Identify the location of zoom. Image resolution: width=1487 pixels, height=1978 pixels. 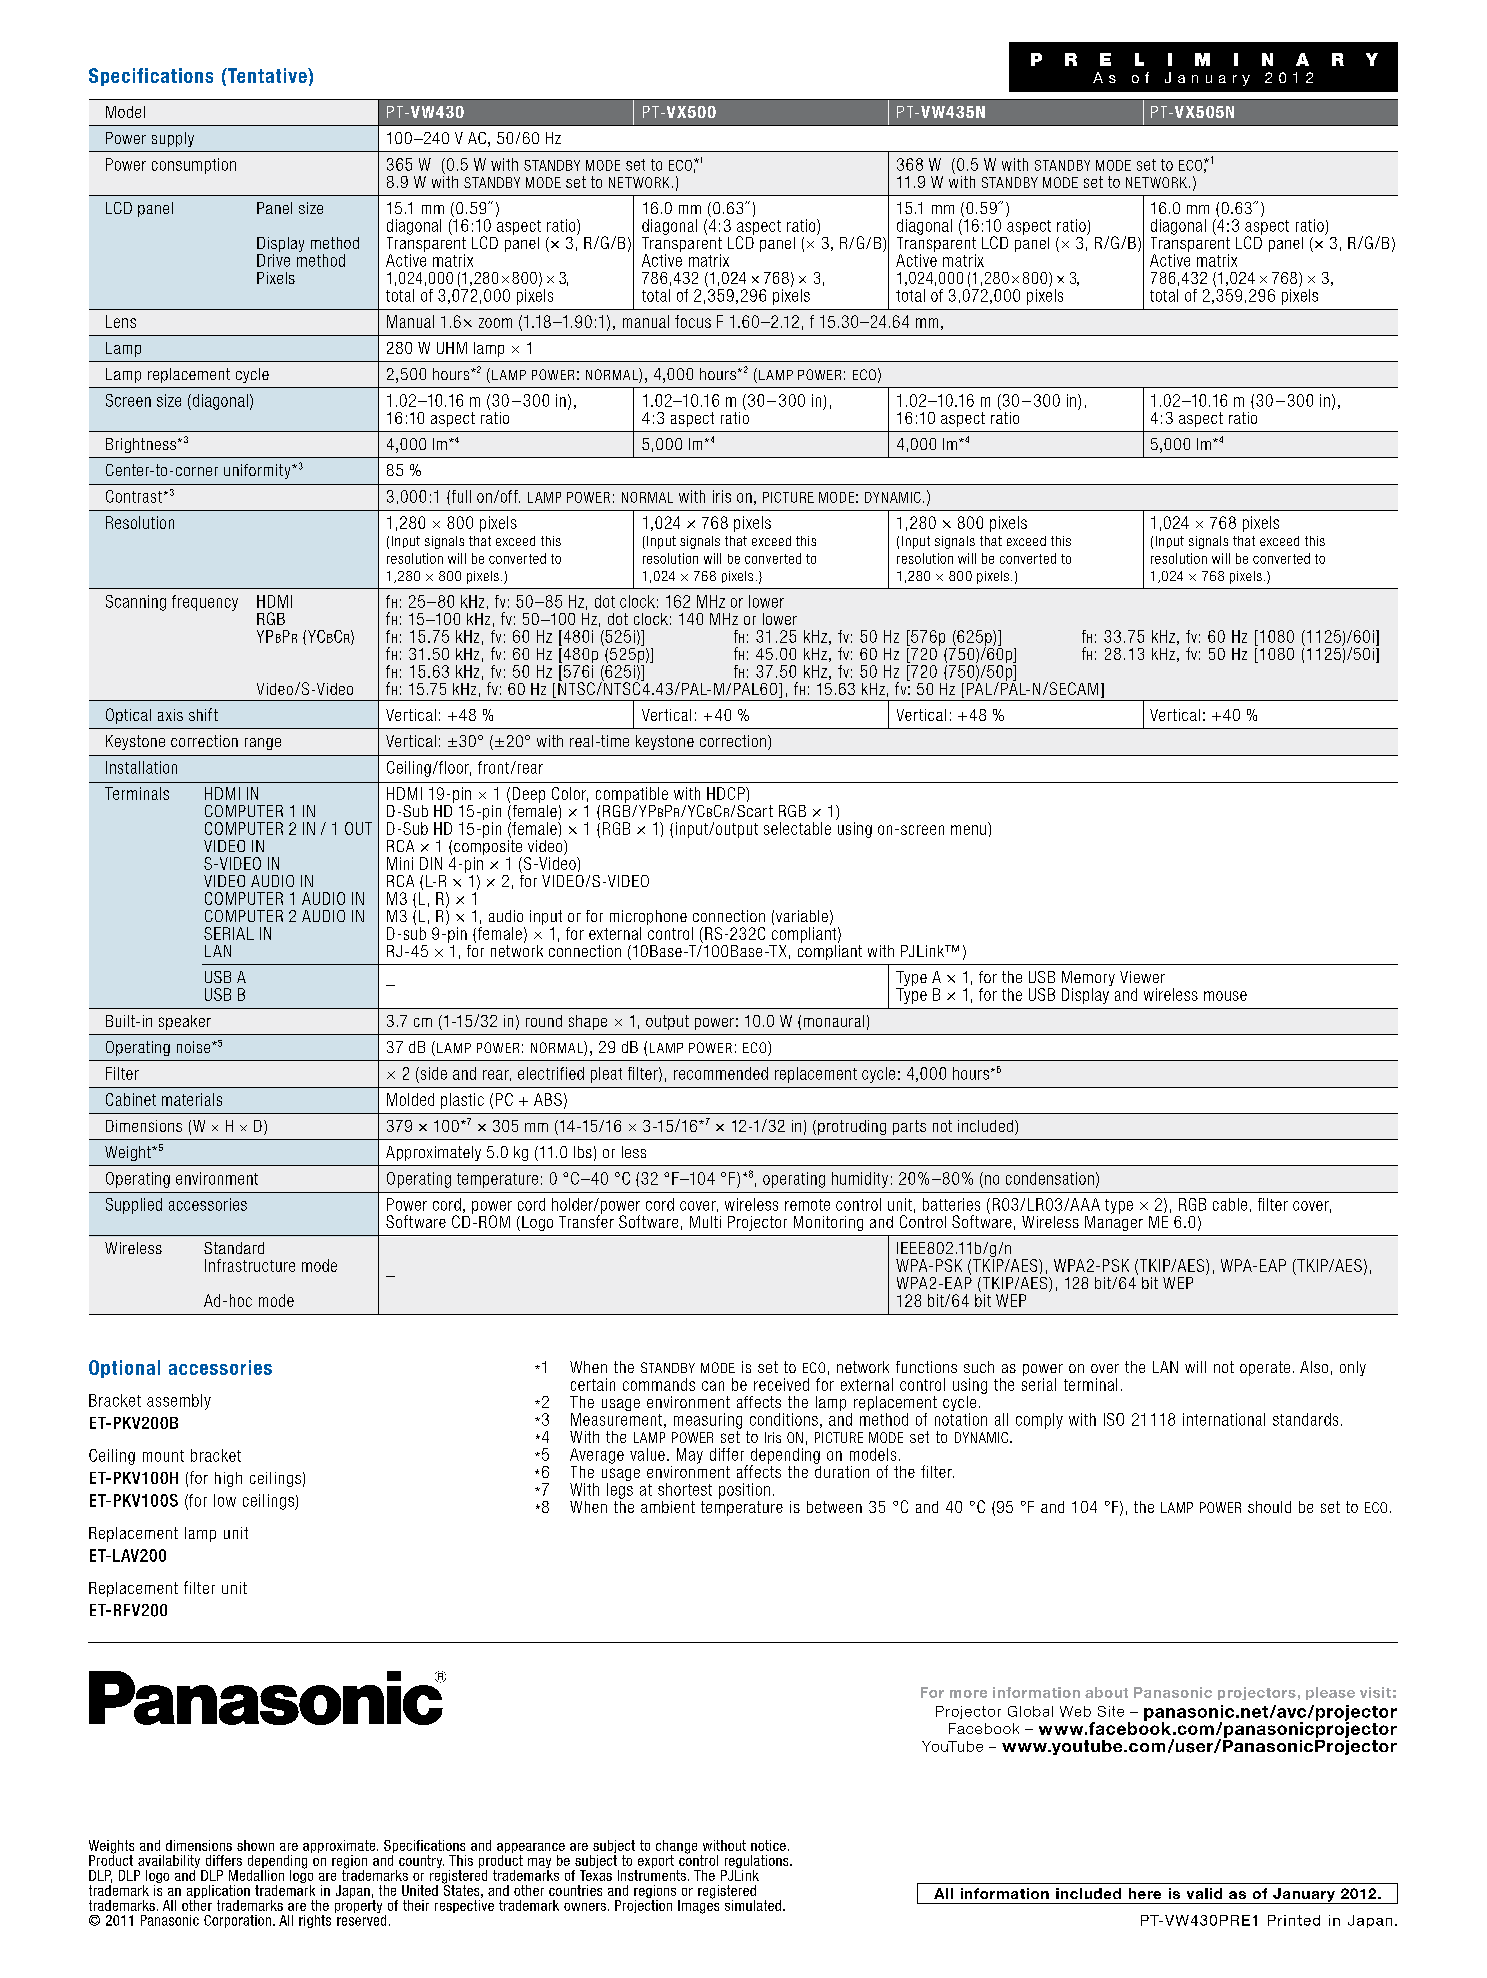
(495, 323).
